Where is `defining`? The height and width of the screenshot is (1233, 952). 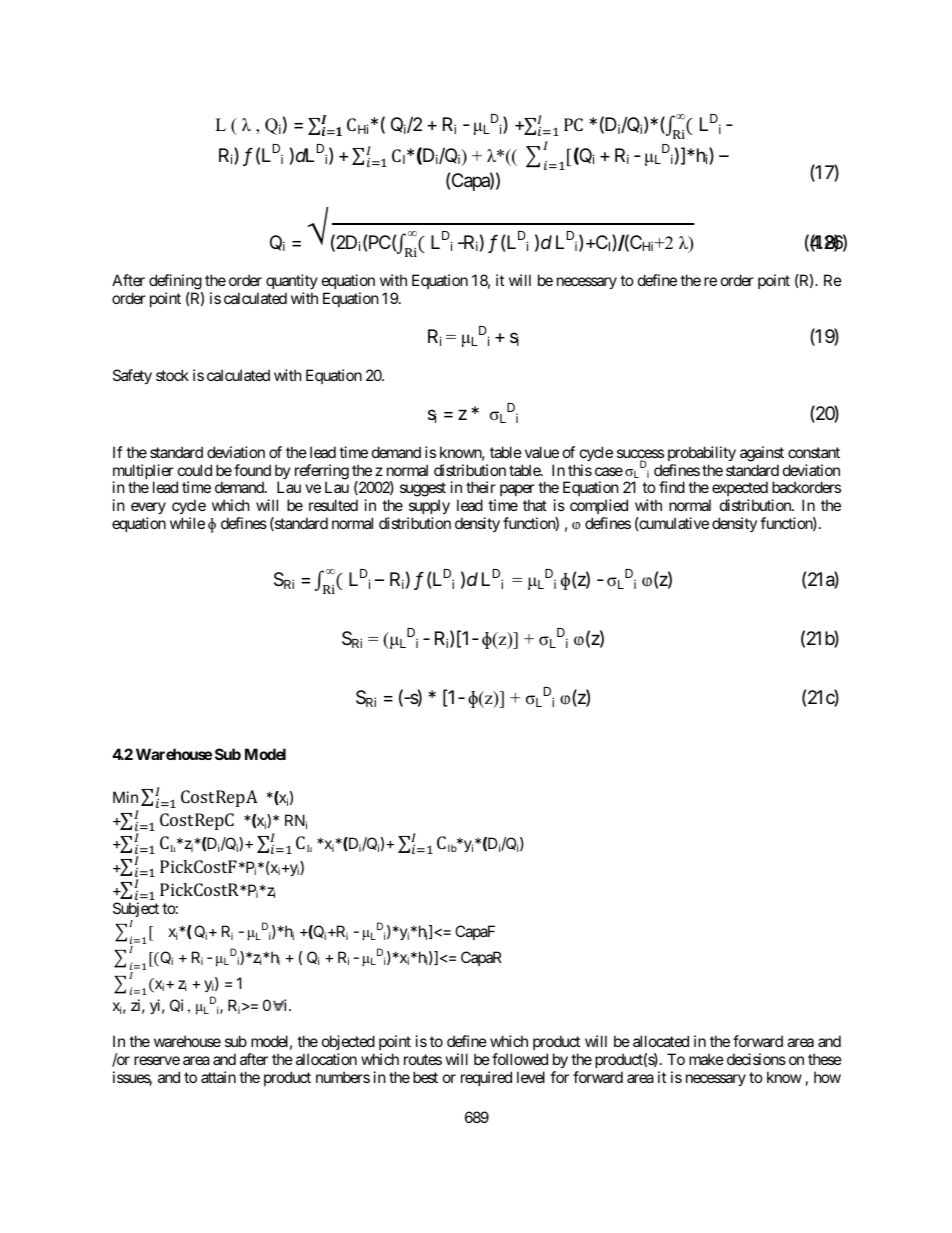
defining is located at coordinates (176, 283).
